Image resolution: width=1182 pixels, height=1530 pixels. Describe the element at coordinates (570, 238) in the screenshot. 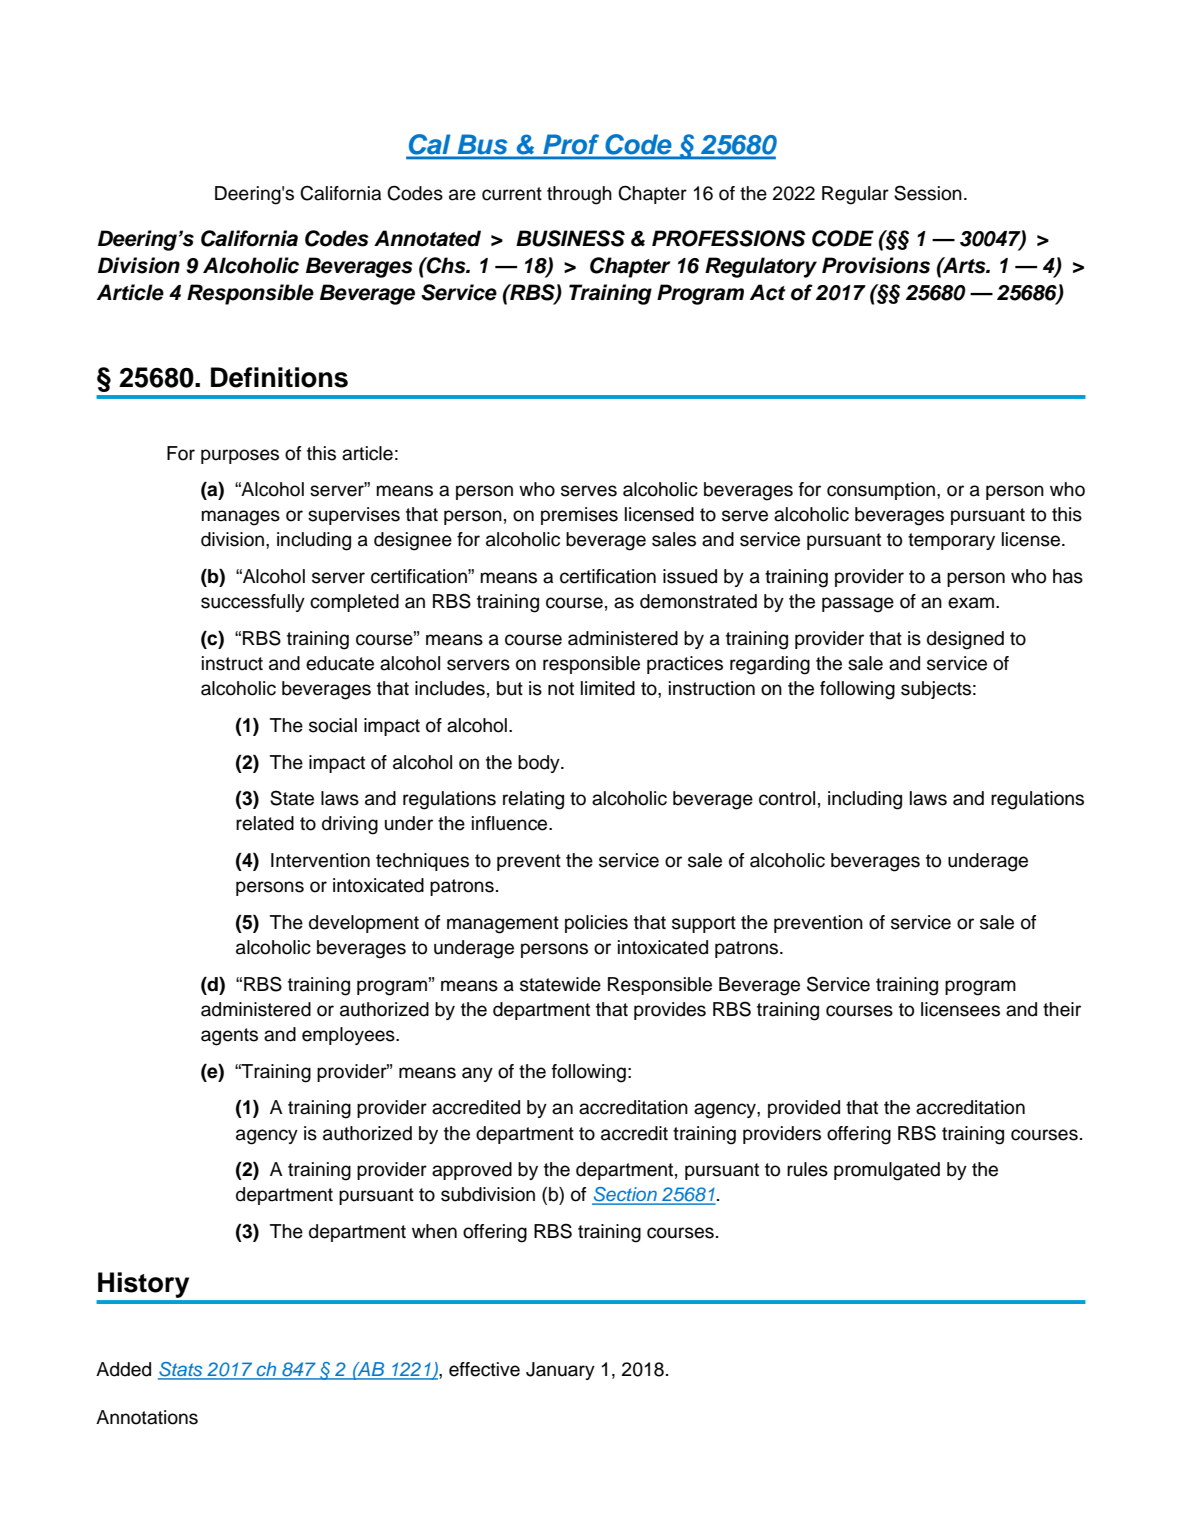

I see `BUSINESS` at that location.
